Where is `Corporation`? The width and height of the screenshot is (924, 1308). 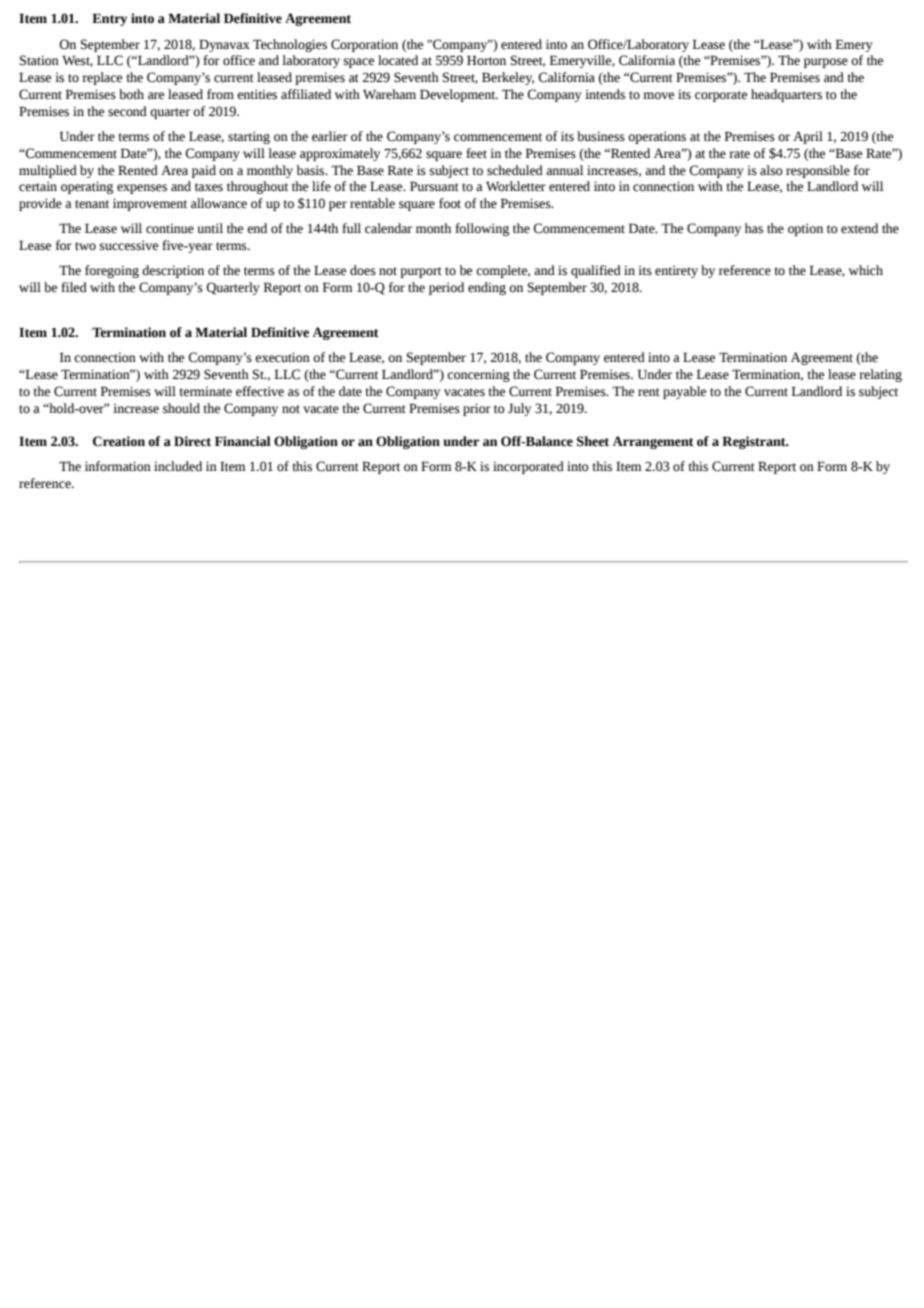 Corporation is located at coordinates (364, 45).
